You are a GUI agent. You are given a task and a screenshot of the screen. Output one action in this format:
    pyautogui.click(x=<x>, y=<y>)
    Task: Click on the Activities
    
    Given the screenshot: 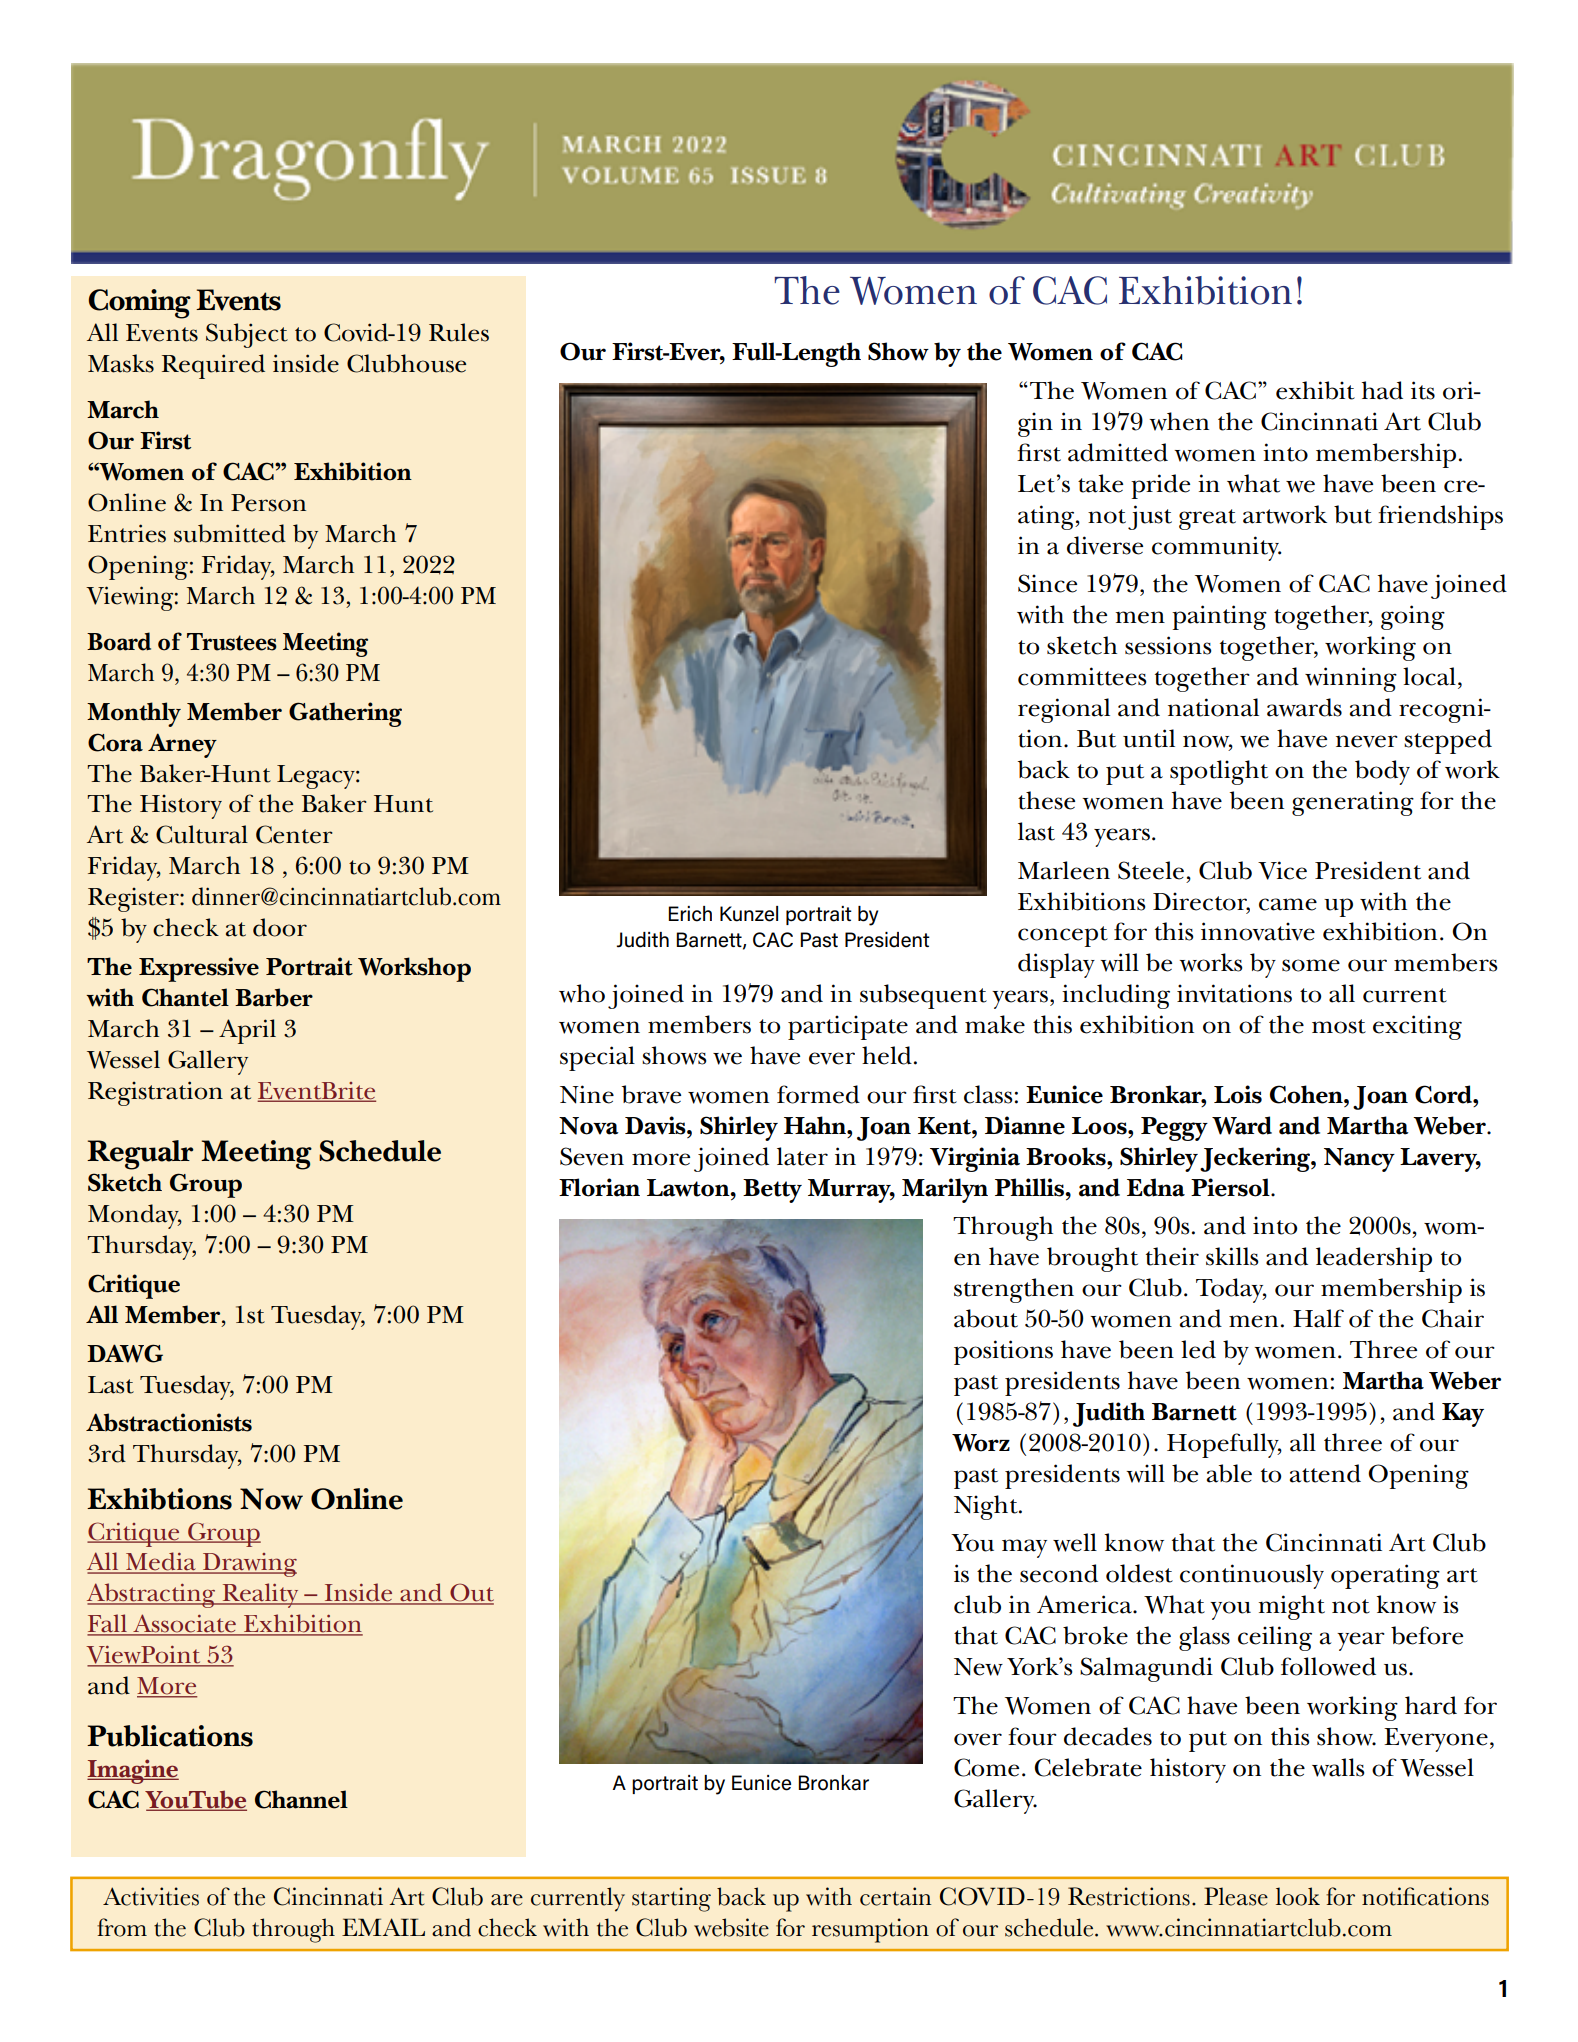 What is the action you would take?
    pyautogui.click(x=151, y=1896)
